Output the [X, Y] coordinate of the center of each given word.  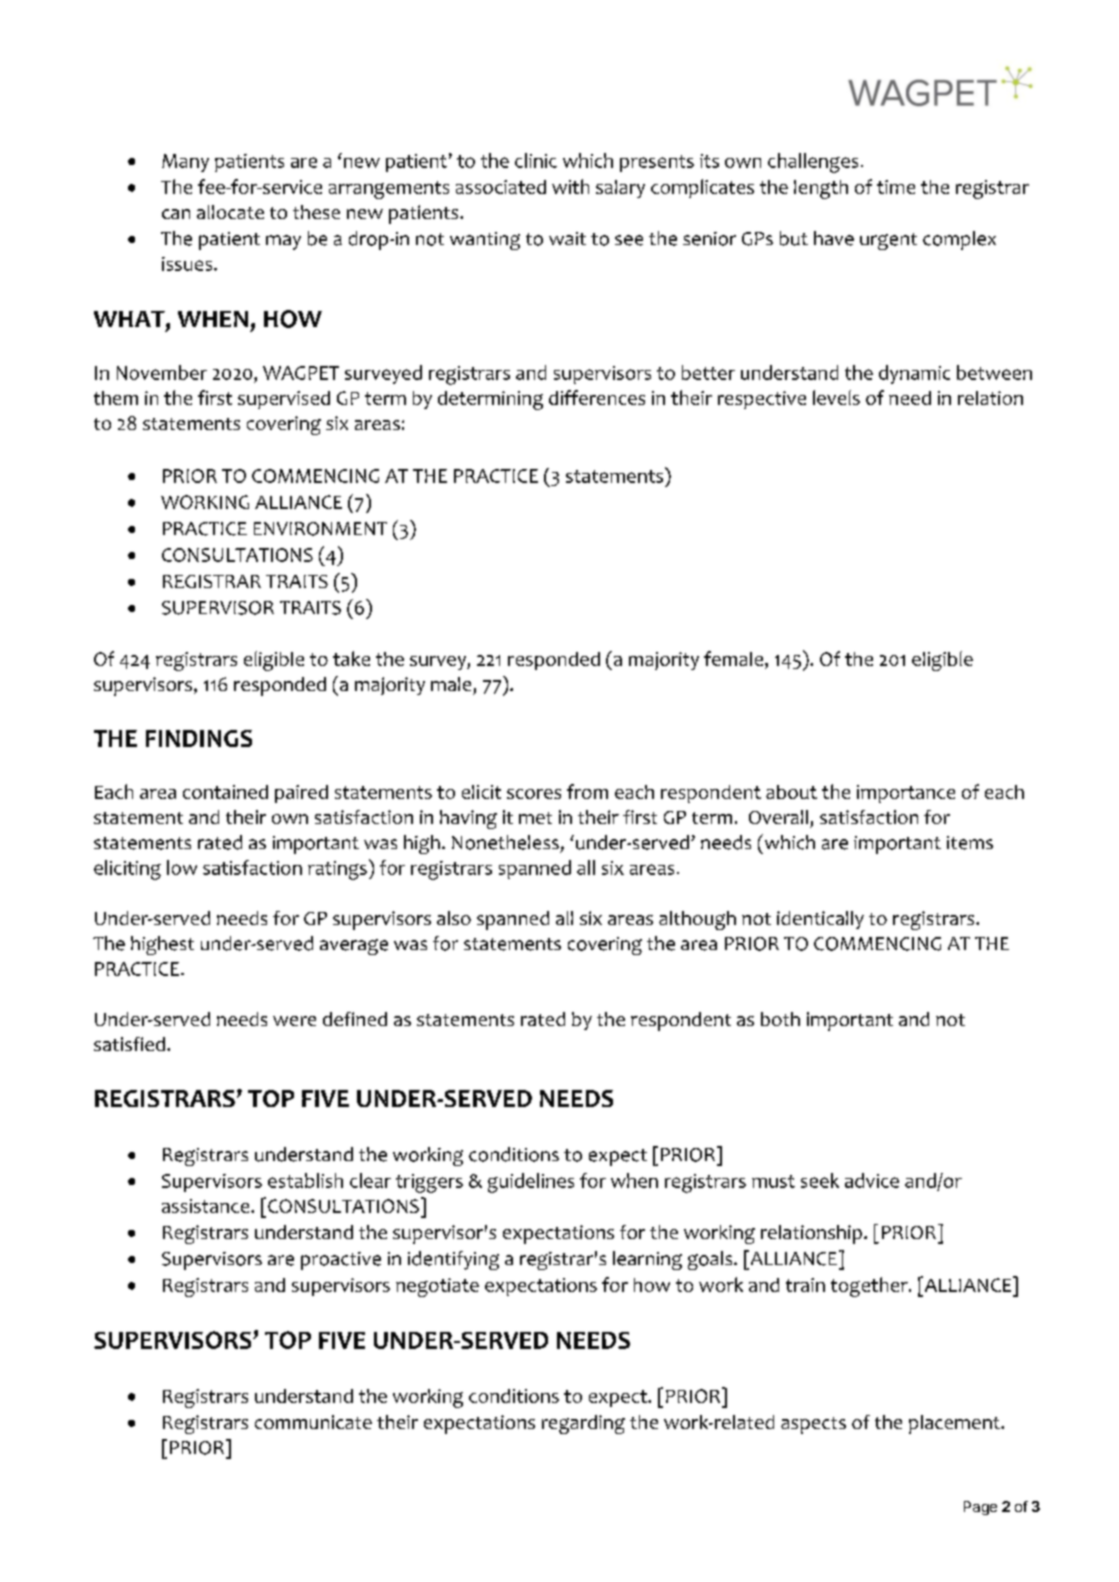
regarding [583, 1424]
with [570, 186]
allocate [230, 212]
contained [225, 792]
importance [906, 794]
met [535, 818]
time [896, 187]
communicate [313, 1422]
